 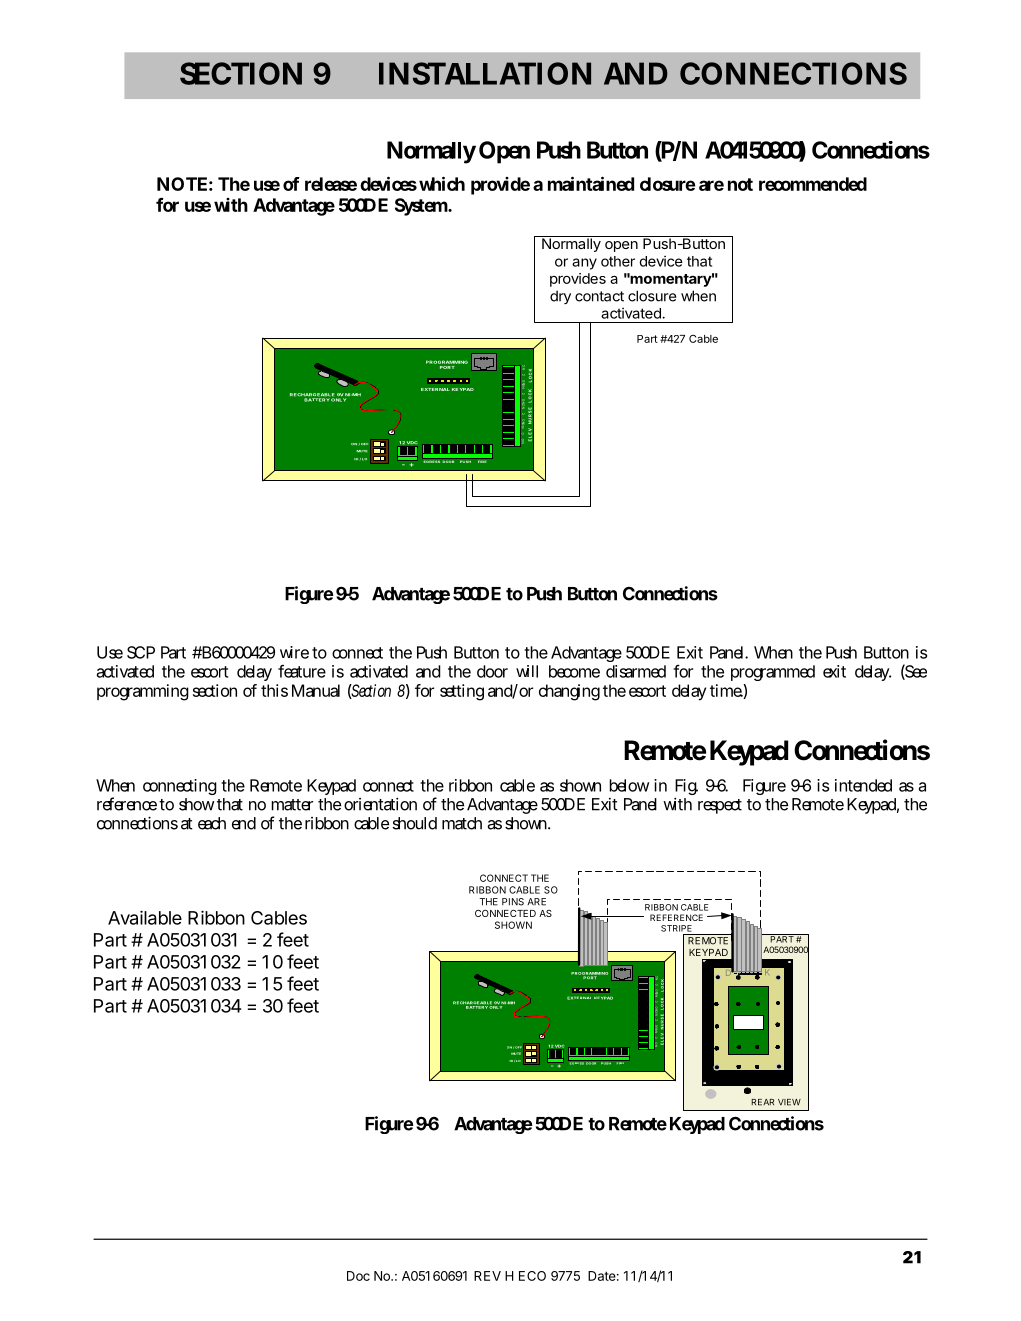 I want to click on STRIPE, so click(x=676, y=928).
